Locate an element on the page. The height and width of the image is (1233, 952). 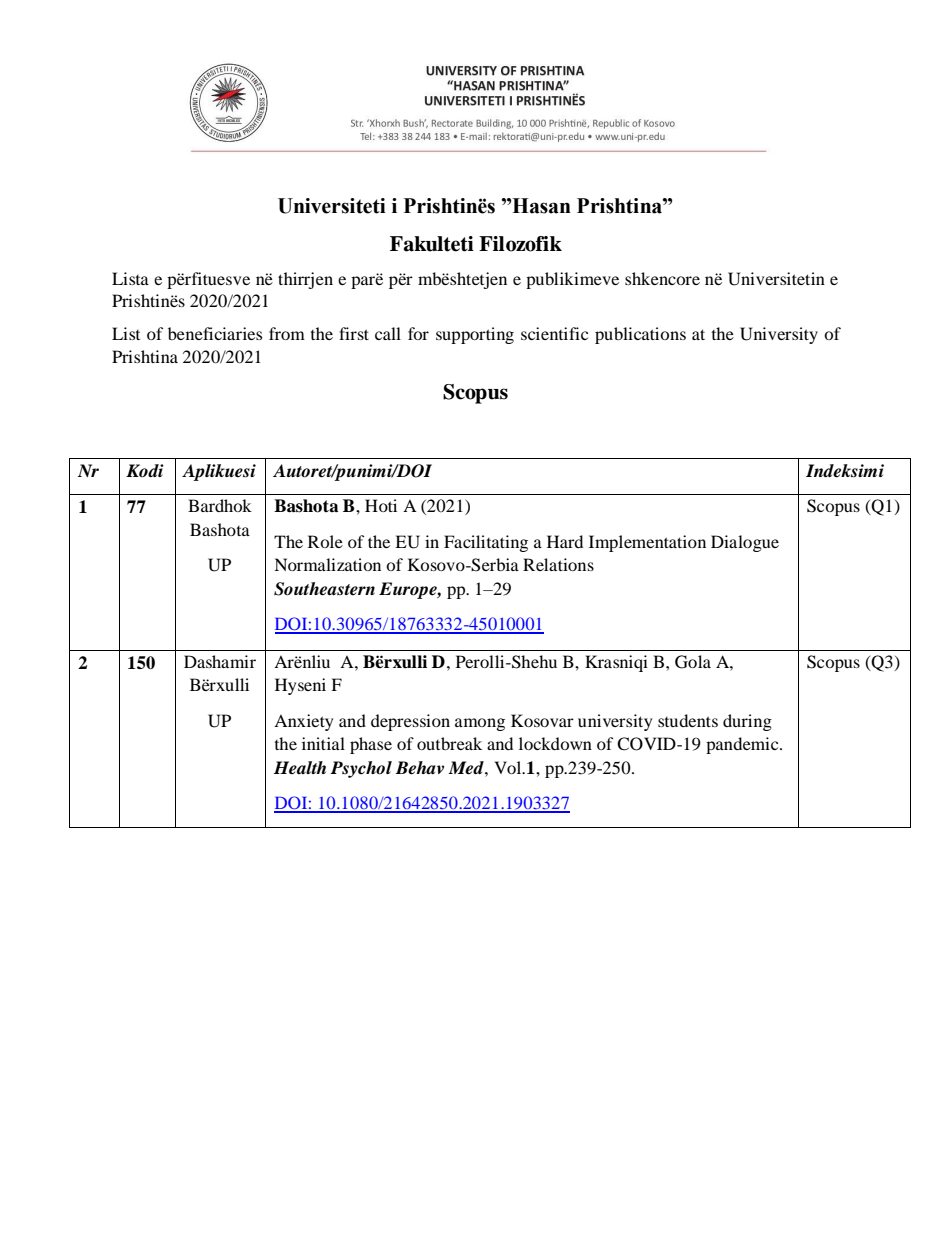
Health is located at coordinates (300, 768).
